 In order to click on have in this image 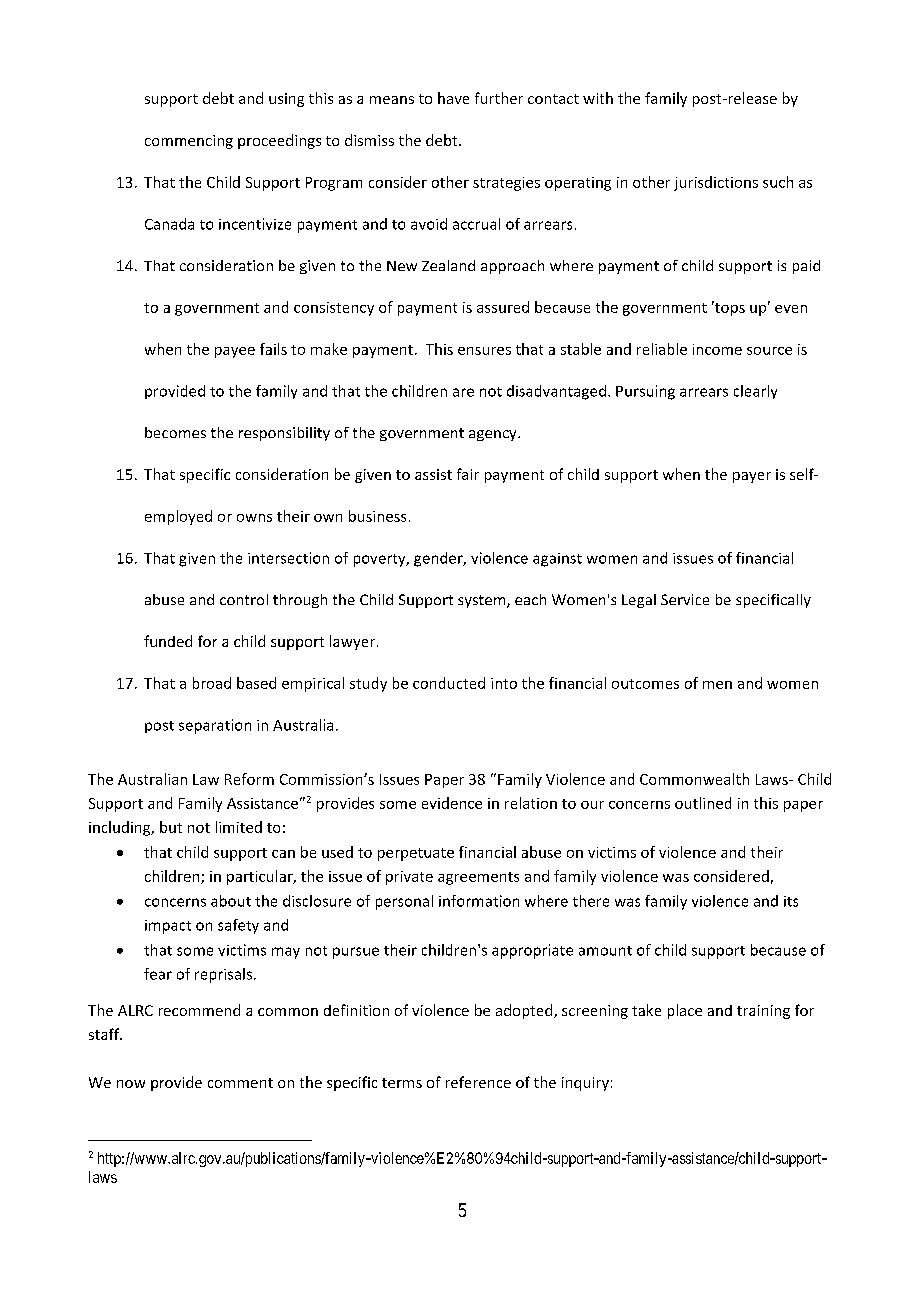, I will do `click(453, 98)`.
